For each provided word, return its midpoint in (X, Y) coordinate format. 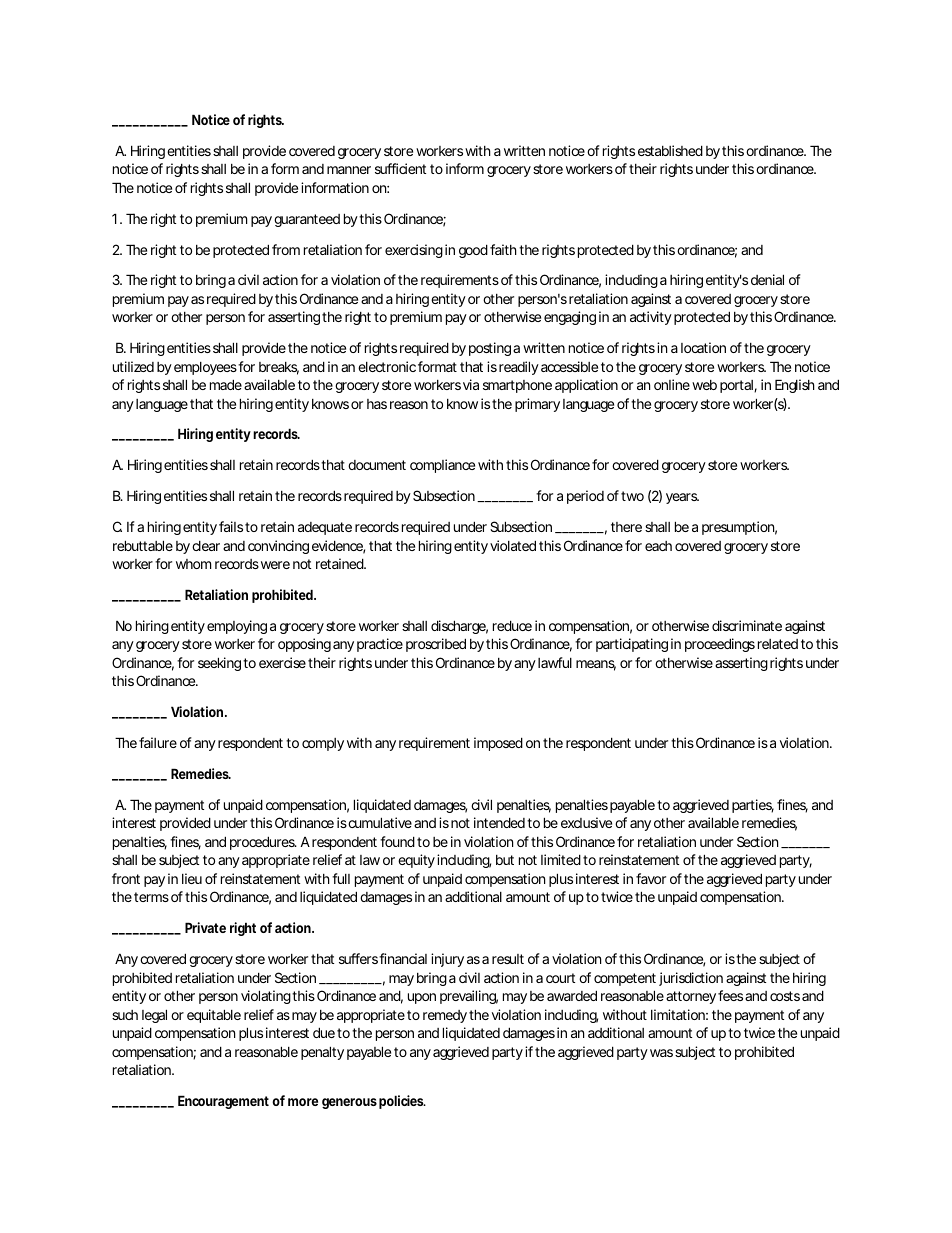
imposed (498, 744)
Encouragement (223, 1102)
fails (231, 526)
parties (753, 806)
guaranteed (307, 220)
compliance (442, 466)
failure (158, 742)
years (682, 498)
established (670, 150)
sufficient (400, 168)
